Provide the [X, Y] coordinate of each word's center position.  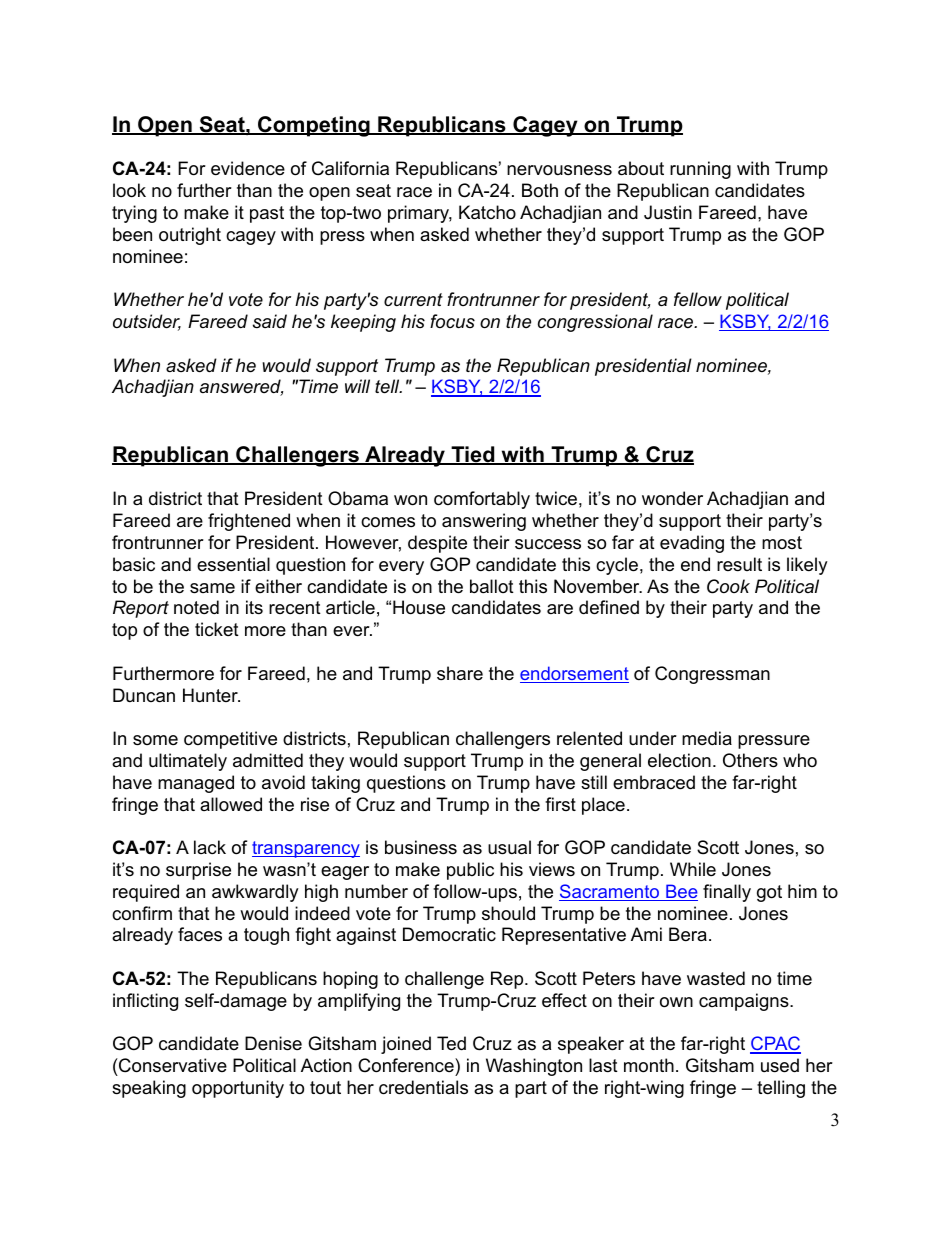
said [270, 321]
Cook [728, 586]
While [693, 869]
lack [210, 847]
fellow [698, 299]
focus [452, 321]
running [700, 170]
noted [196, 607]
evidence [248, 168]
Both [540, 190]
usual [509, 847]
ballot [492, 586]
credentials [423, 1087]
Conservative [172, 1065]
